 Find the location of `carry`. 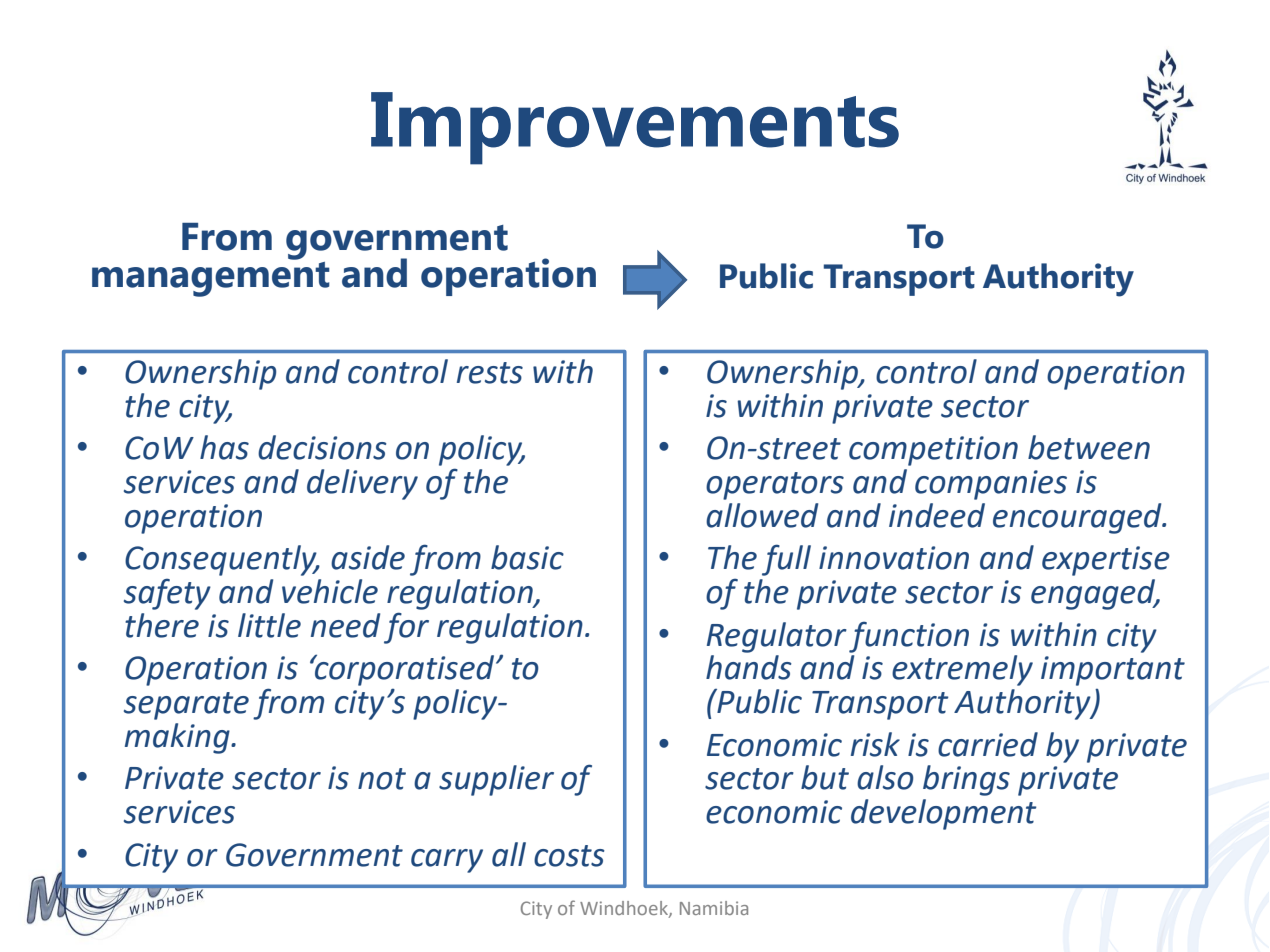

carry is located at coordinates (447, 861).
